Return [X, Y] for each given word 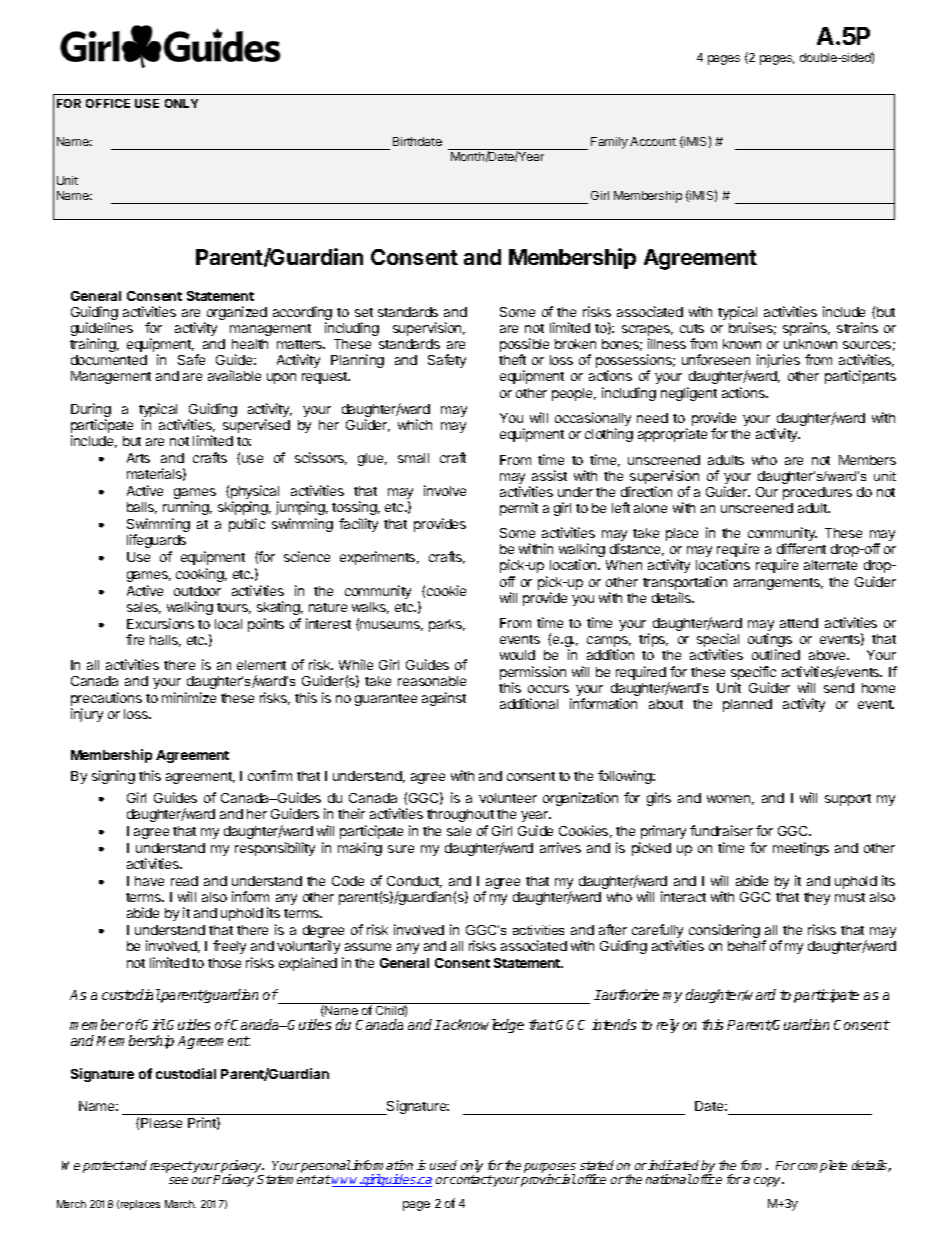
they [817, 898]
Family [609, 143]
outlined [776, 654]
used [443, 1165]
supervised [256, 426]
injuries [778, 361]
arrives [560, 847]
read [184, 881]
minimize [189, 697]
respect [171, 1167]
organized [235, 314]
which [415, 424]
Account [653, 141]
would [517, 655]
